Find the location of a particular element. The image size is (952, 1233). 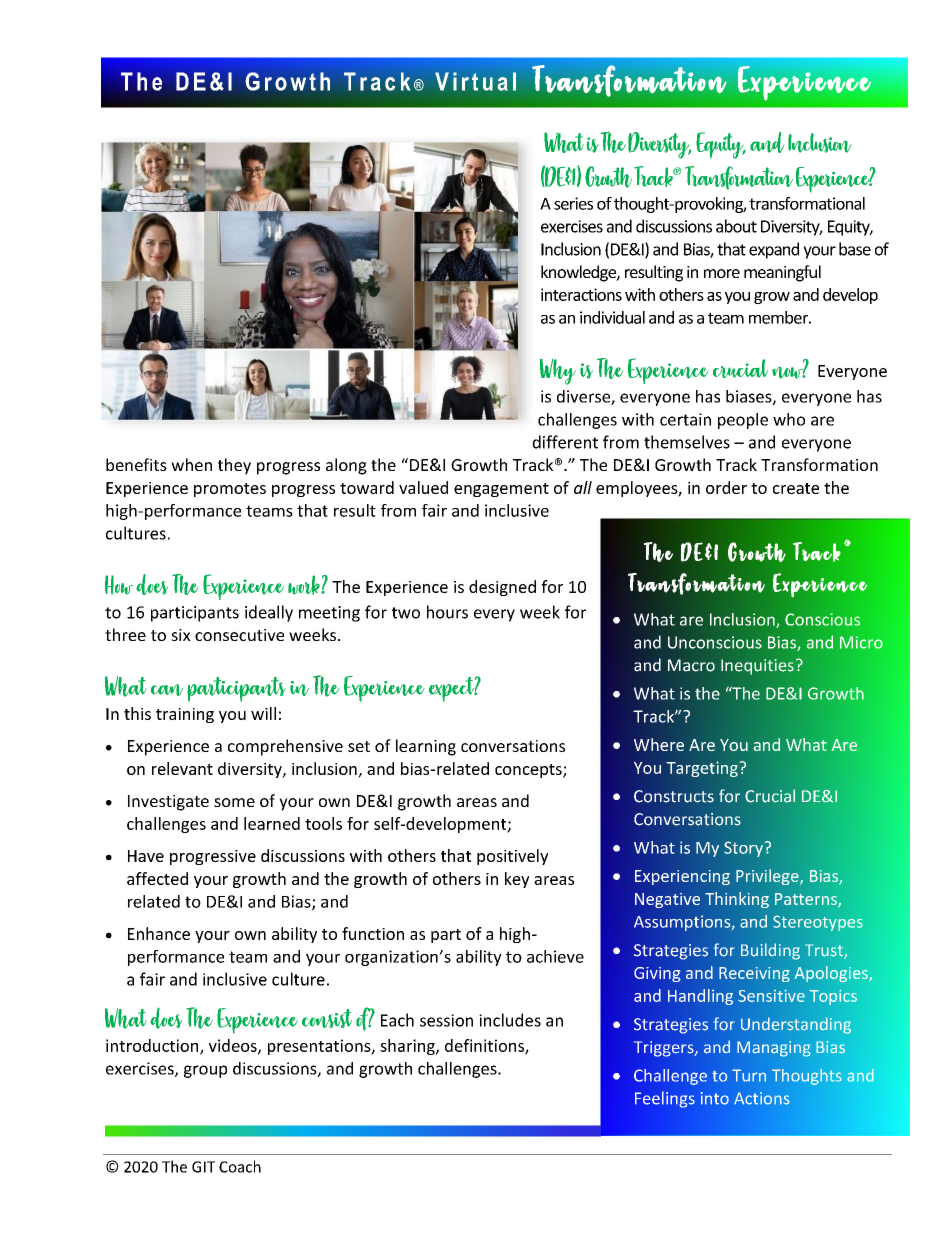

expand is located at coordinates (774, 250).
